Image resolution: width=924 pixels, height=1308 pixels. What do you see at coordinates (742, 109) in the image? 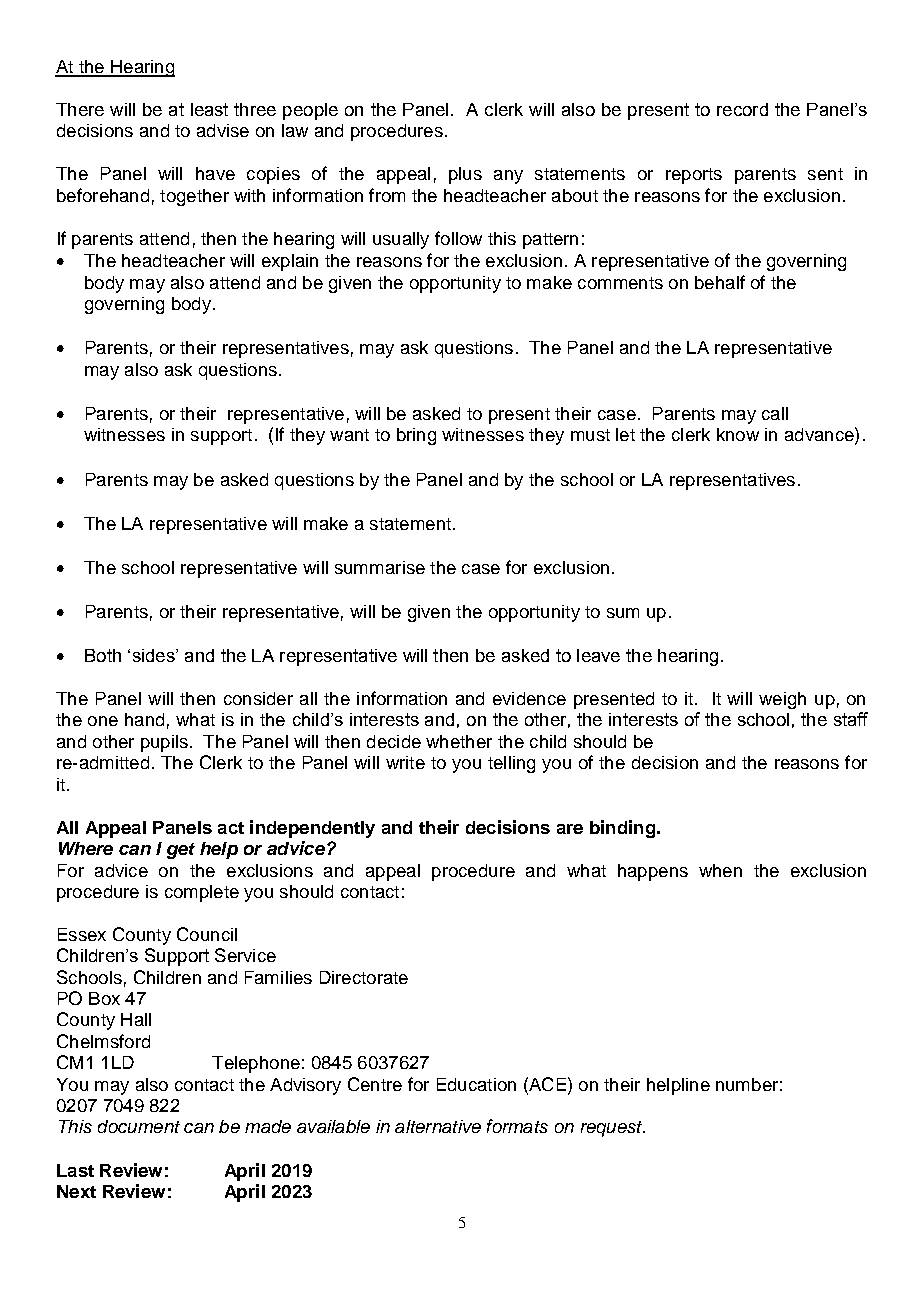
I see `record` at bounding box center [742, 109].
